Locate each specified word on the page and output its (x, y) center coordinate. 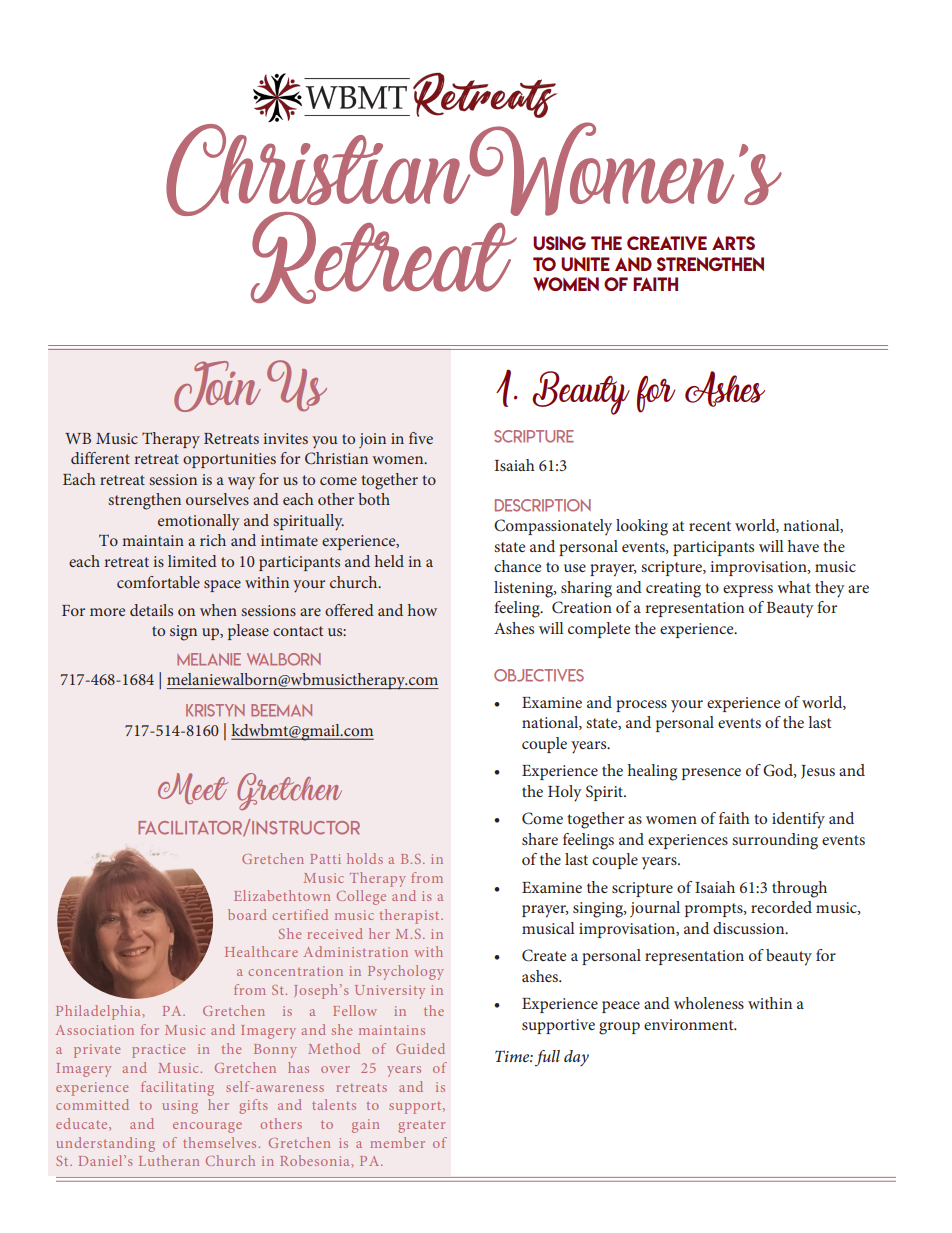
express (748, 591)
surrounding (775, 841)
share (540, 839)
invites (285, 438)
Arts (733, 243)
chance (518, 566)
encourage (207, 1127)
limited (192, 561)
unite (585, 264)
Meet (193, 788)
